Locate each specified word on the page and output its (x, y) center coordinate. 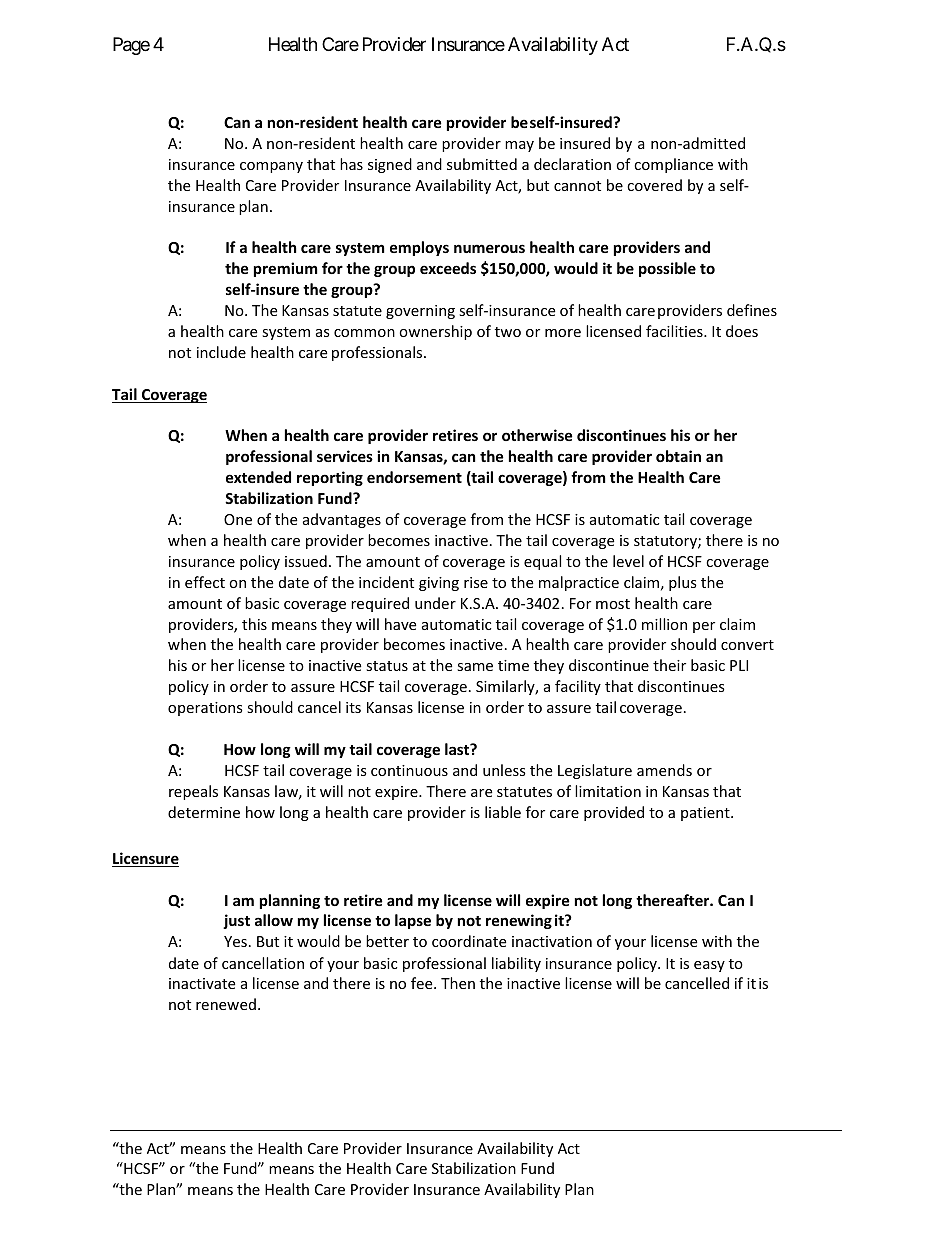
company (271, 167)
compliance (673, 165)
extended (258, 477)
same (475, 667)
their (669, 665)
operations (205, 709)
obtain (678, 456)
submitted (482, 164)
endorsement (414, 477)
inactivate (202, 983)
